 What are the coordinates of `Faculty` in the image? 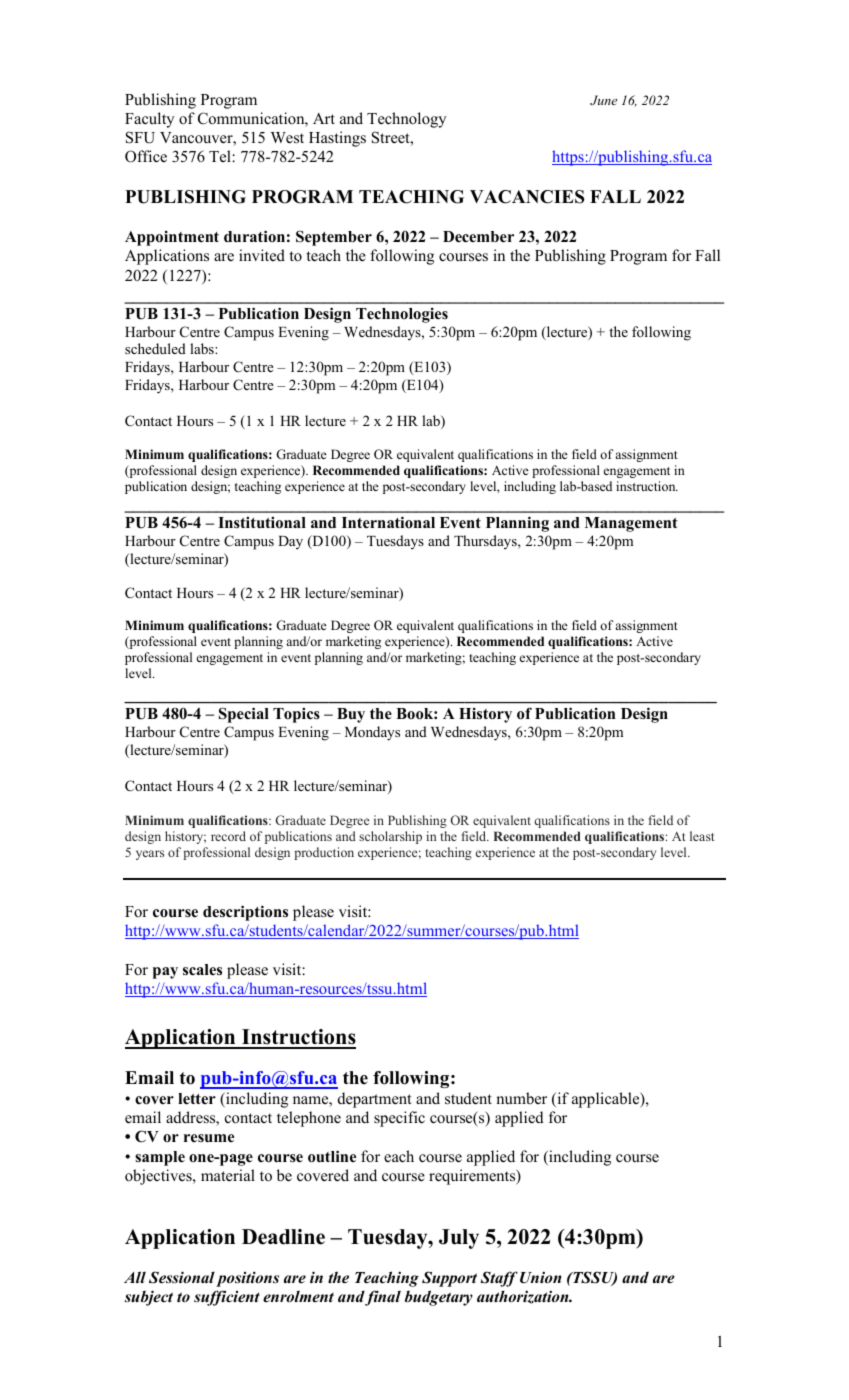 It's located at (149, 120).
